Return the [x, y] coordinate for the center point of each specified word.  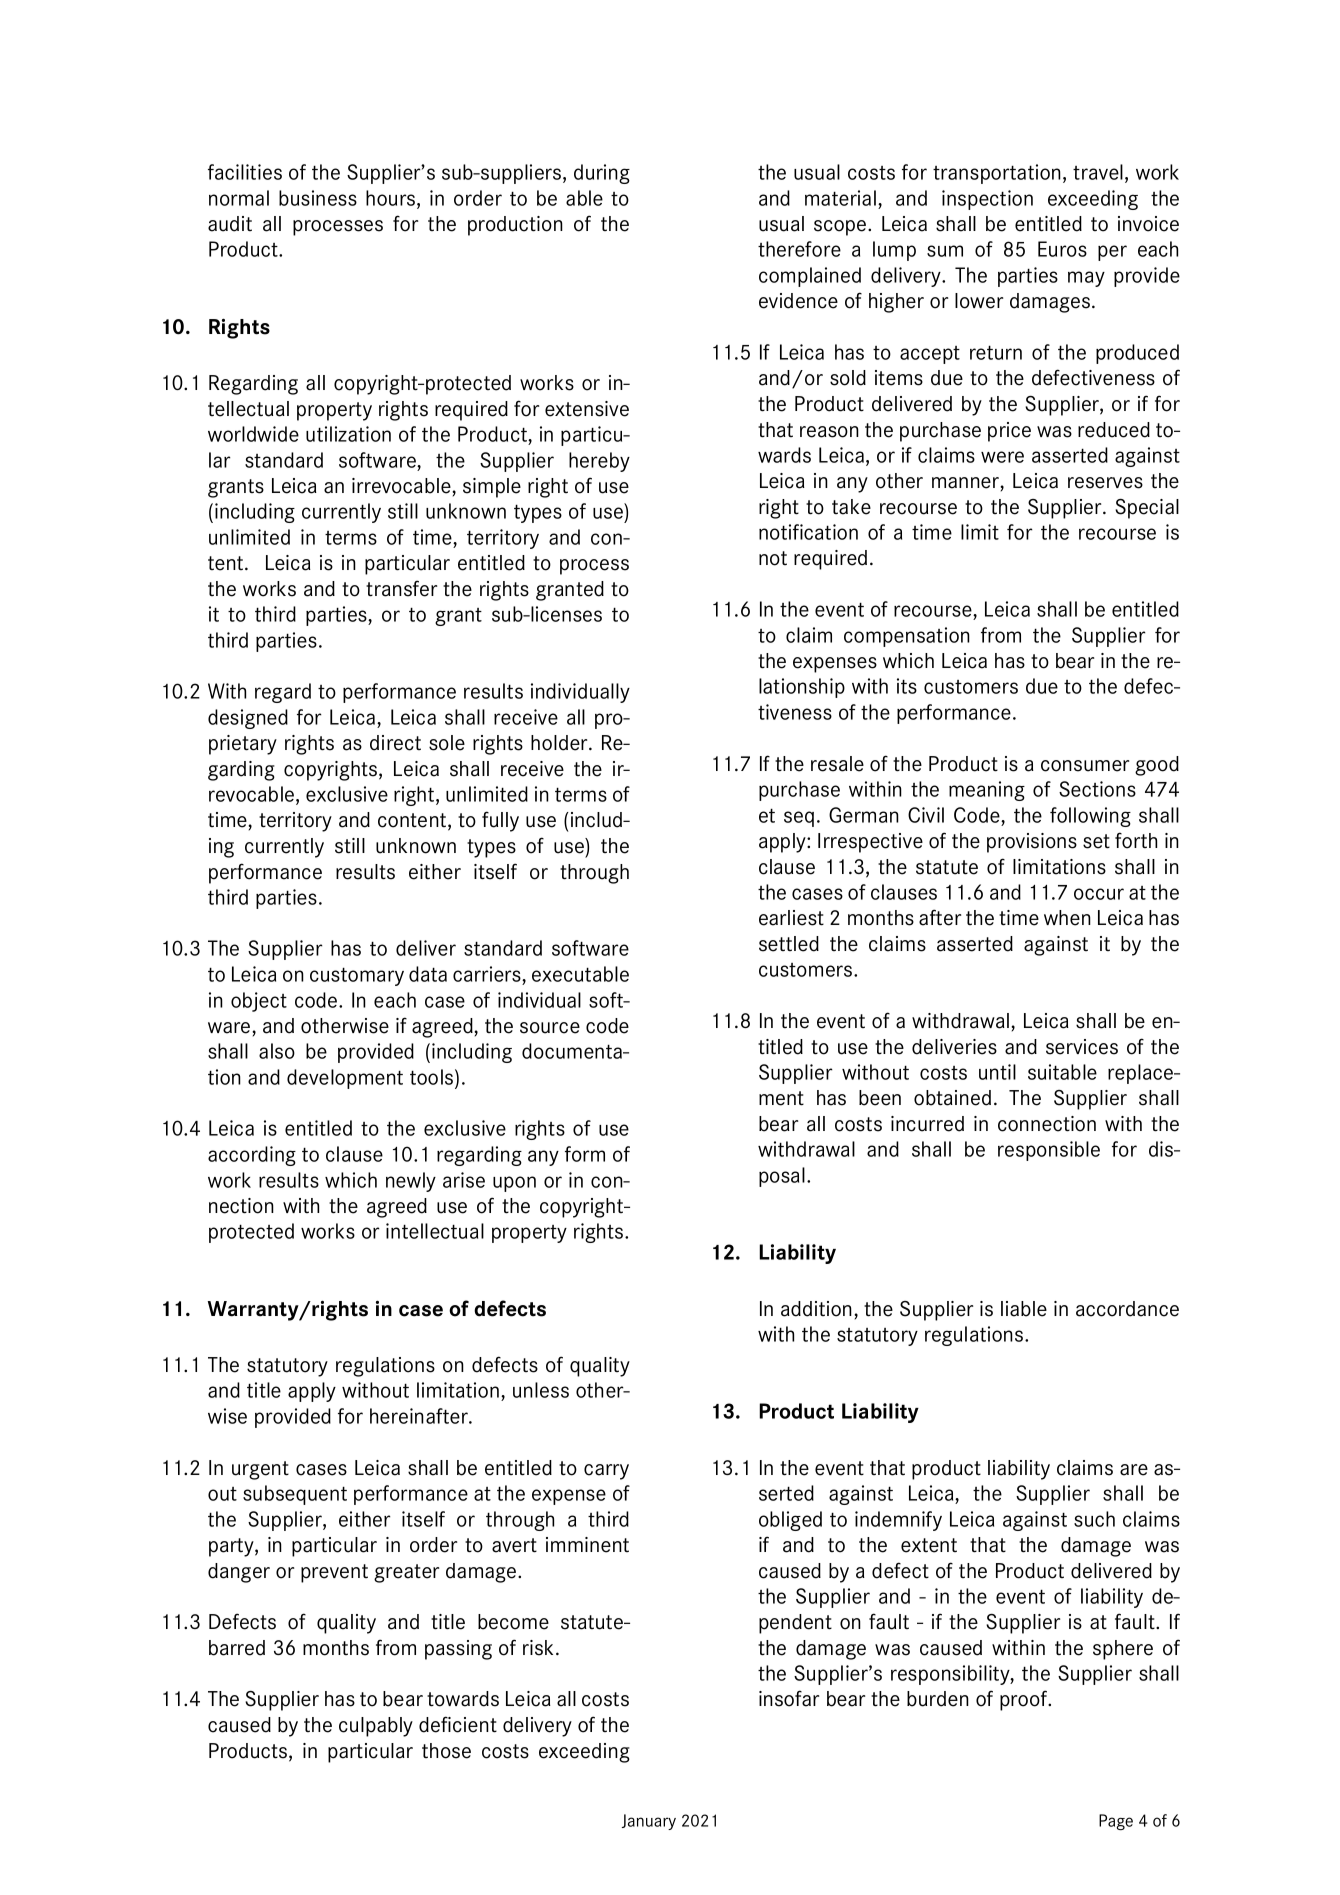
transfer [401, 588]
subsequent [295, 1495]
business [318, 198]
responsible [1049, 1151]
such [1094, 1519]
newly [411, 1182]
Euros [1062, 249]
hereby [599, 462]
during [602, 174]
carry [606, 1472]
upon [514, 1184]
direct [395, 743]
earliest [791, 918]
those [446, 1751]
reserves [1105, 483]
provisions [1032, 843]
